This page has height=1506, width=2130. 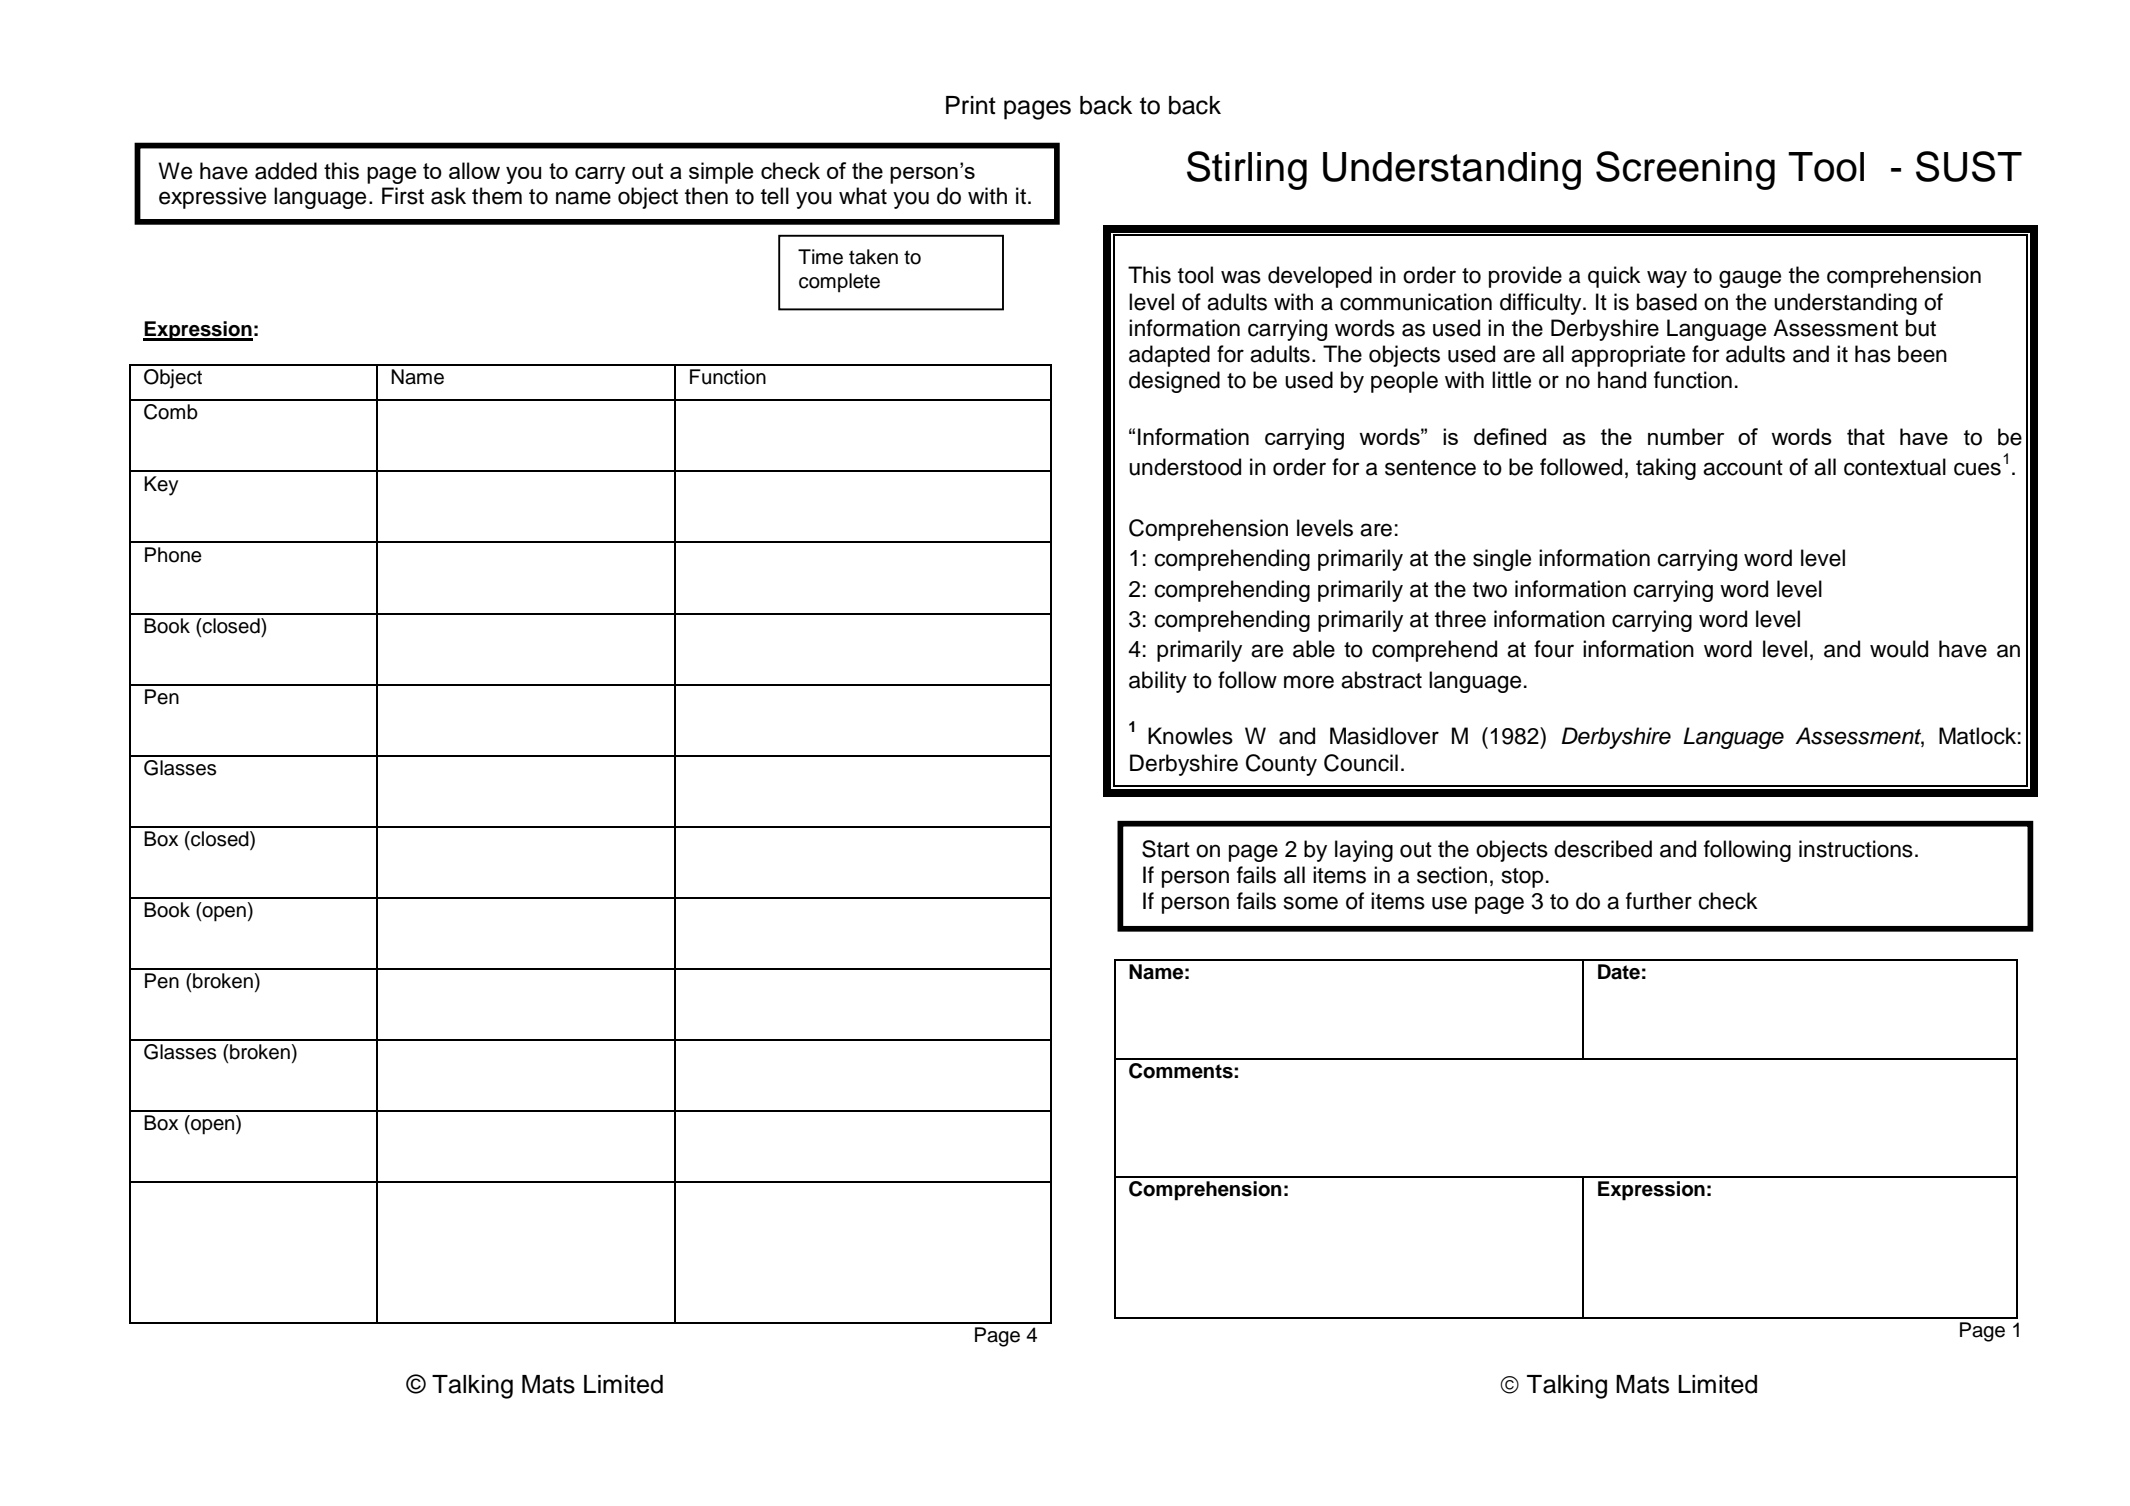 I want to click on ability, so click(x=1158, y=682).
